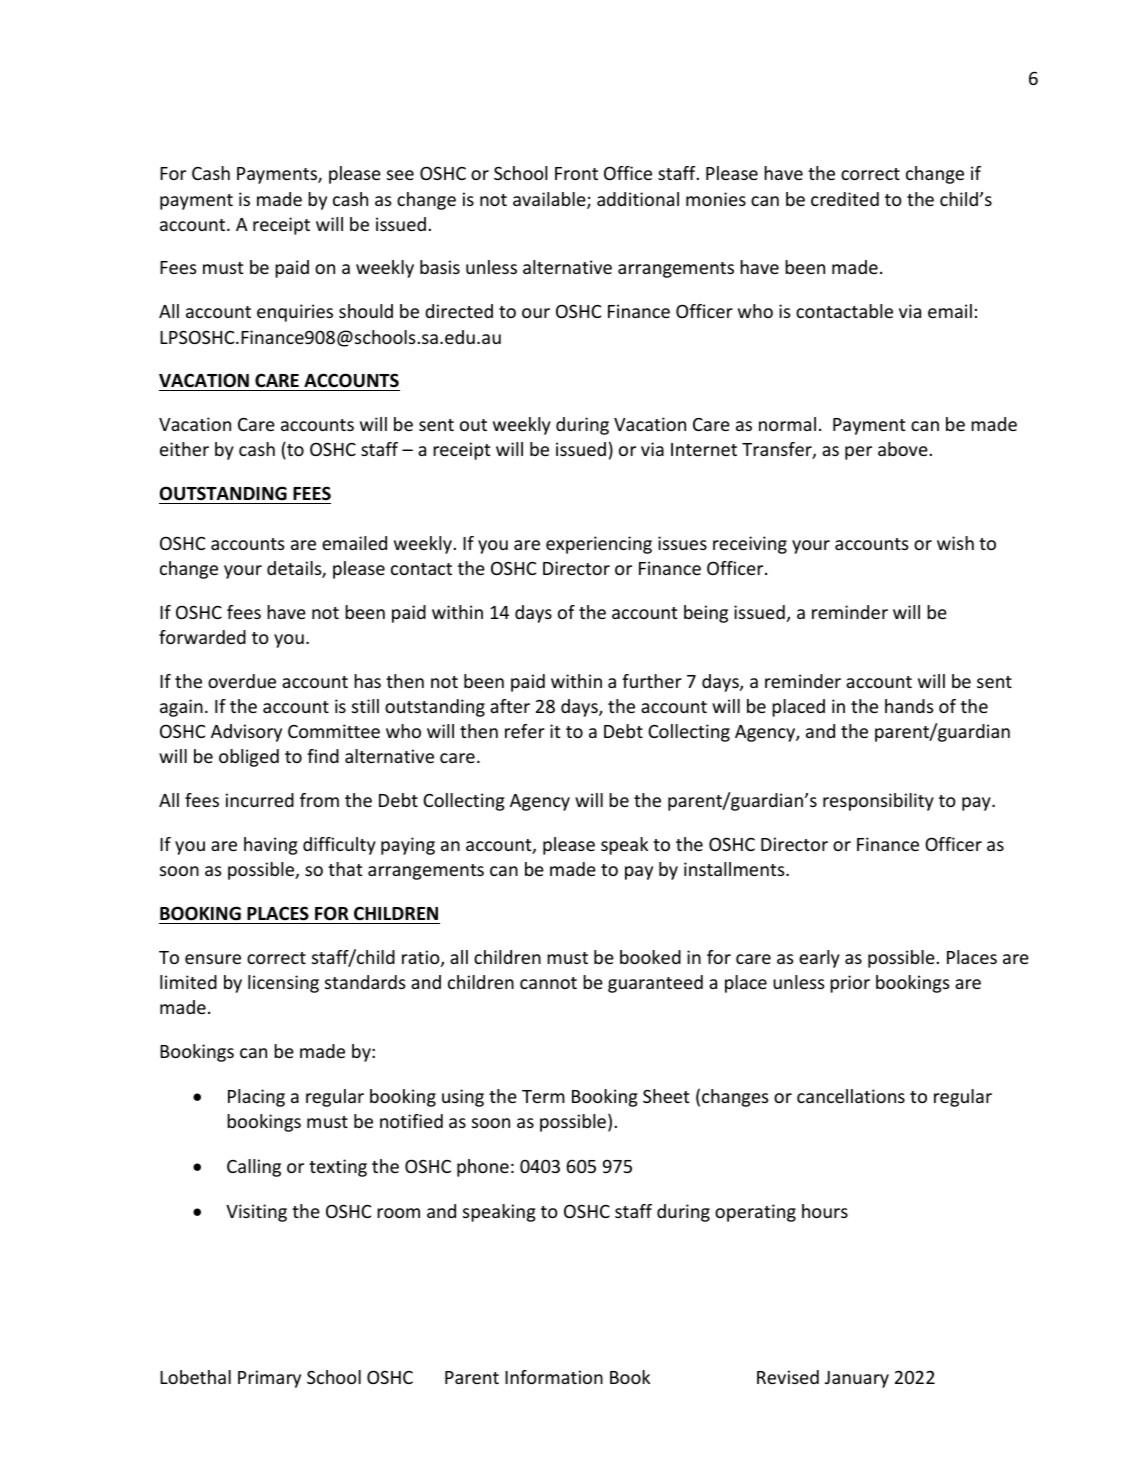 This document has width=1144, height=1481. What do you see at coordinates (400, 175) in the document?
I see `see` at bounding box center [400, 175].
